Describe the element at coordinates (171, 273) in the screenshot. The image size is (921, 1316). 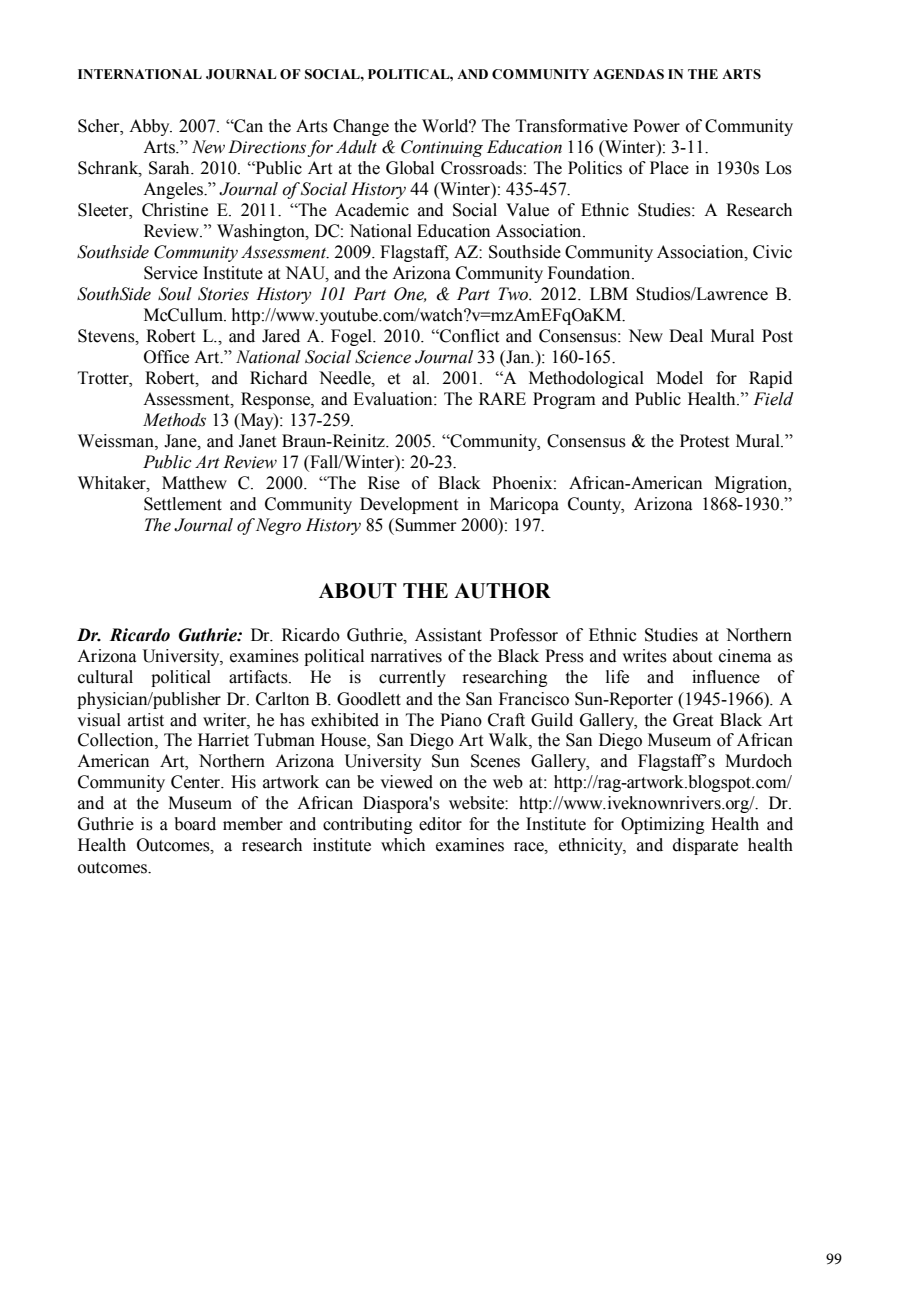
I see `Service` at that location.
